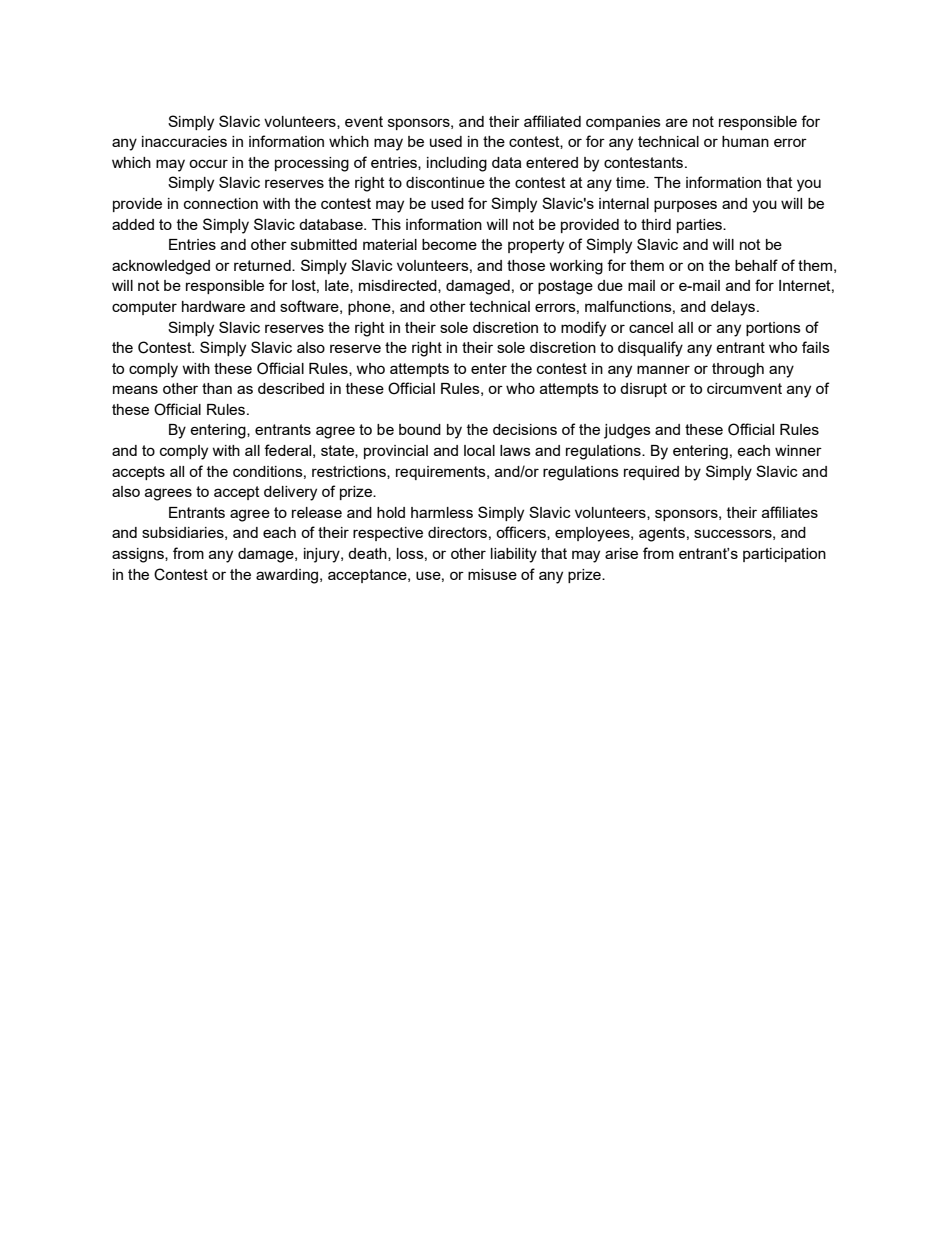  I want to click on assigns, so click(139, 555).
